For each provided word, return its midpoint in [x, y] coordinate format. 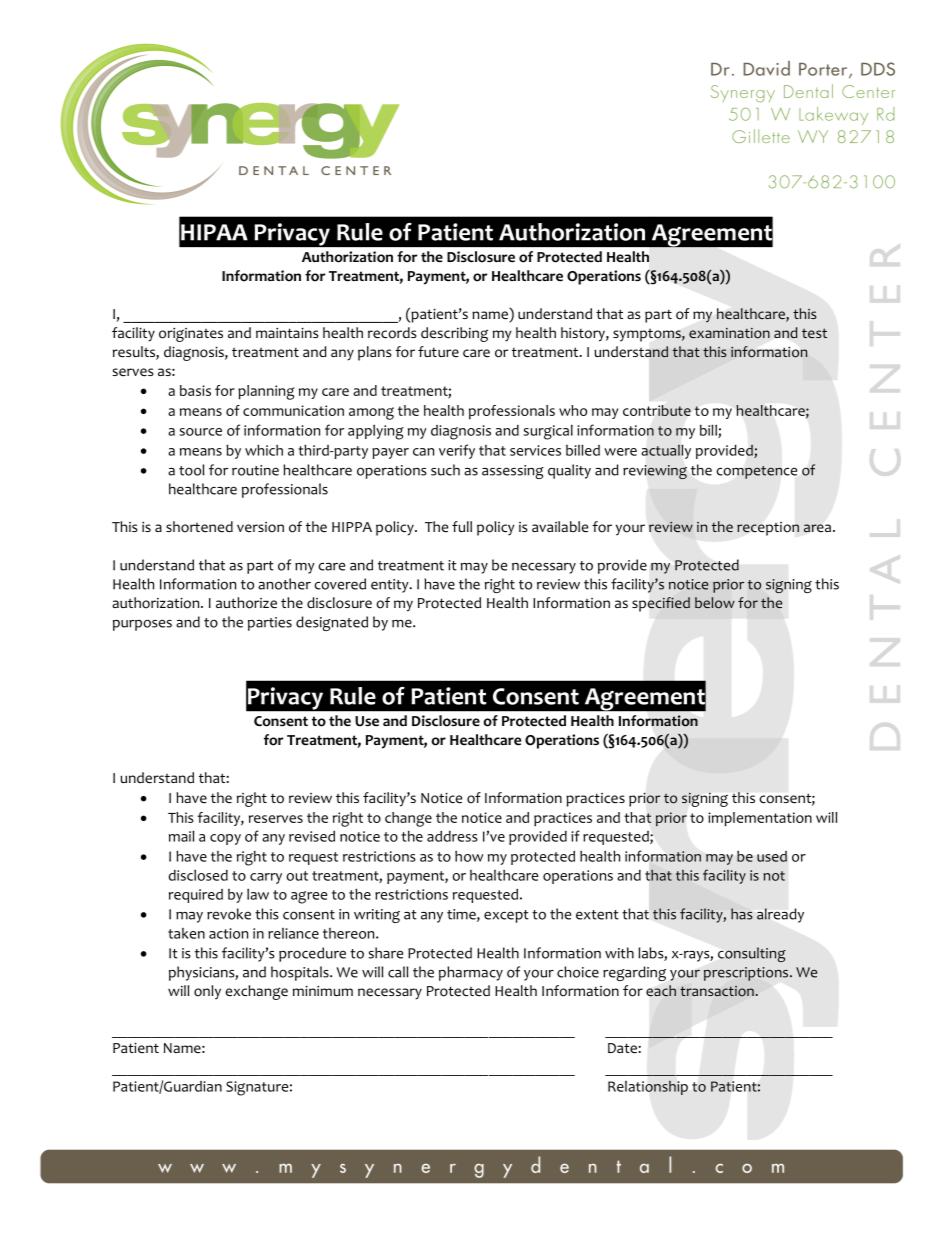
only [207, 992]
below [715, 603]
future [438, 351]
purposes [142, 625]
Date [623, 1048]
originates [191, 335]
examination [729, 333]
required [196, 896]
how [469, 856]
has [742, 914]
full [462, 526]
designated [332, 623]
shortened [199, 527]
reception [768, 529]
